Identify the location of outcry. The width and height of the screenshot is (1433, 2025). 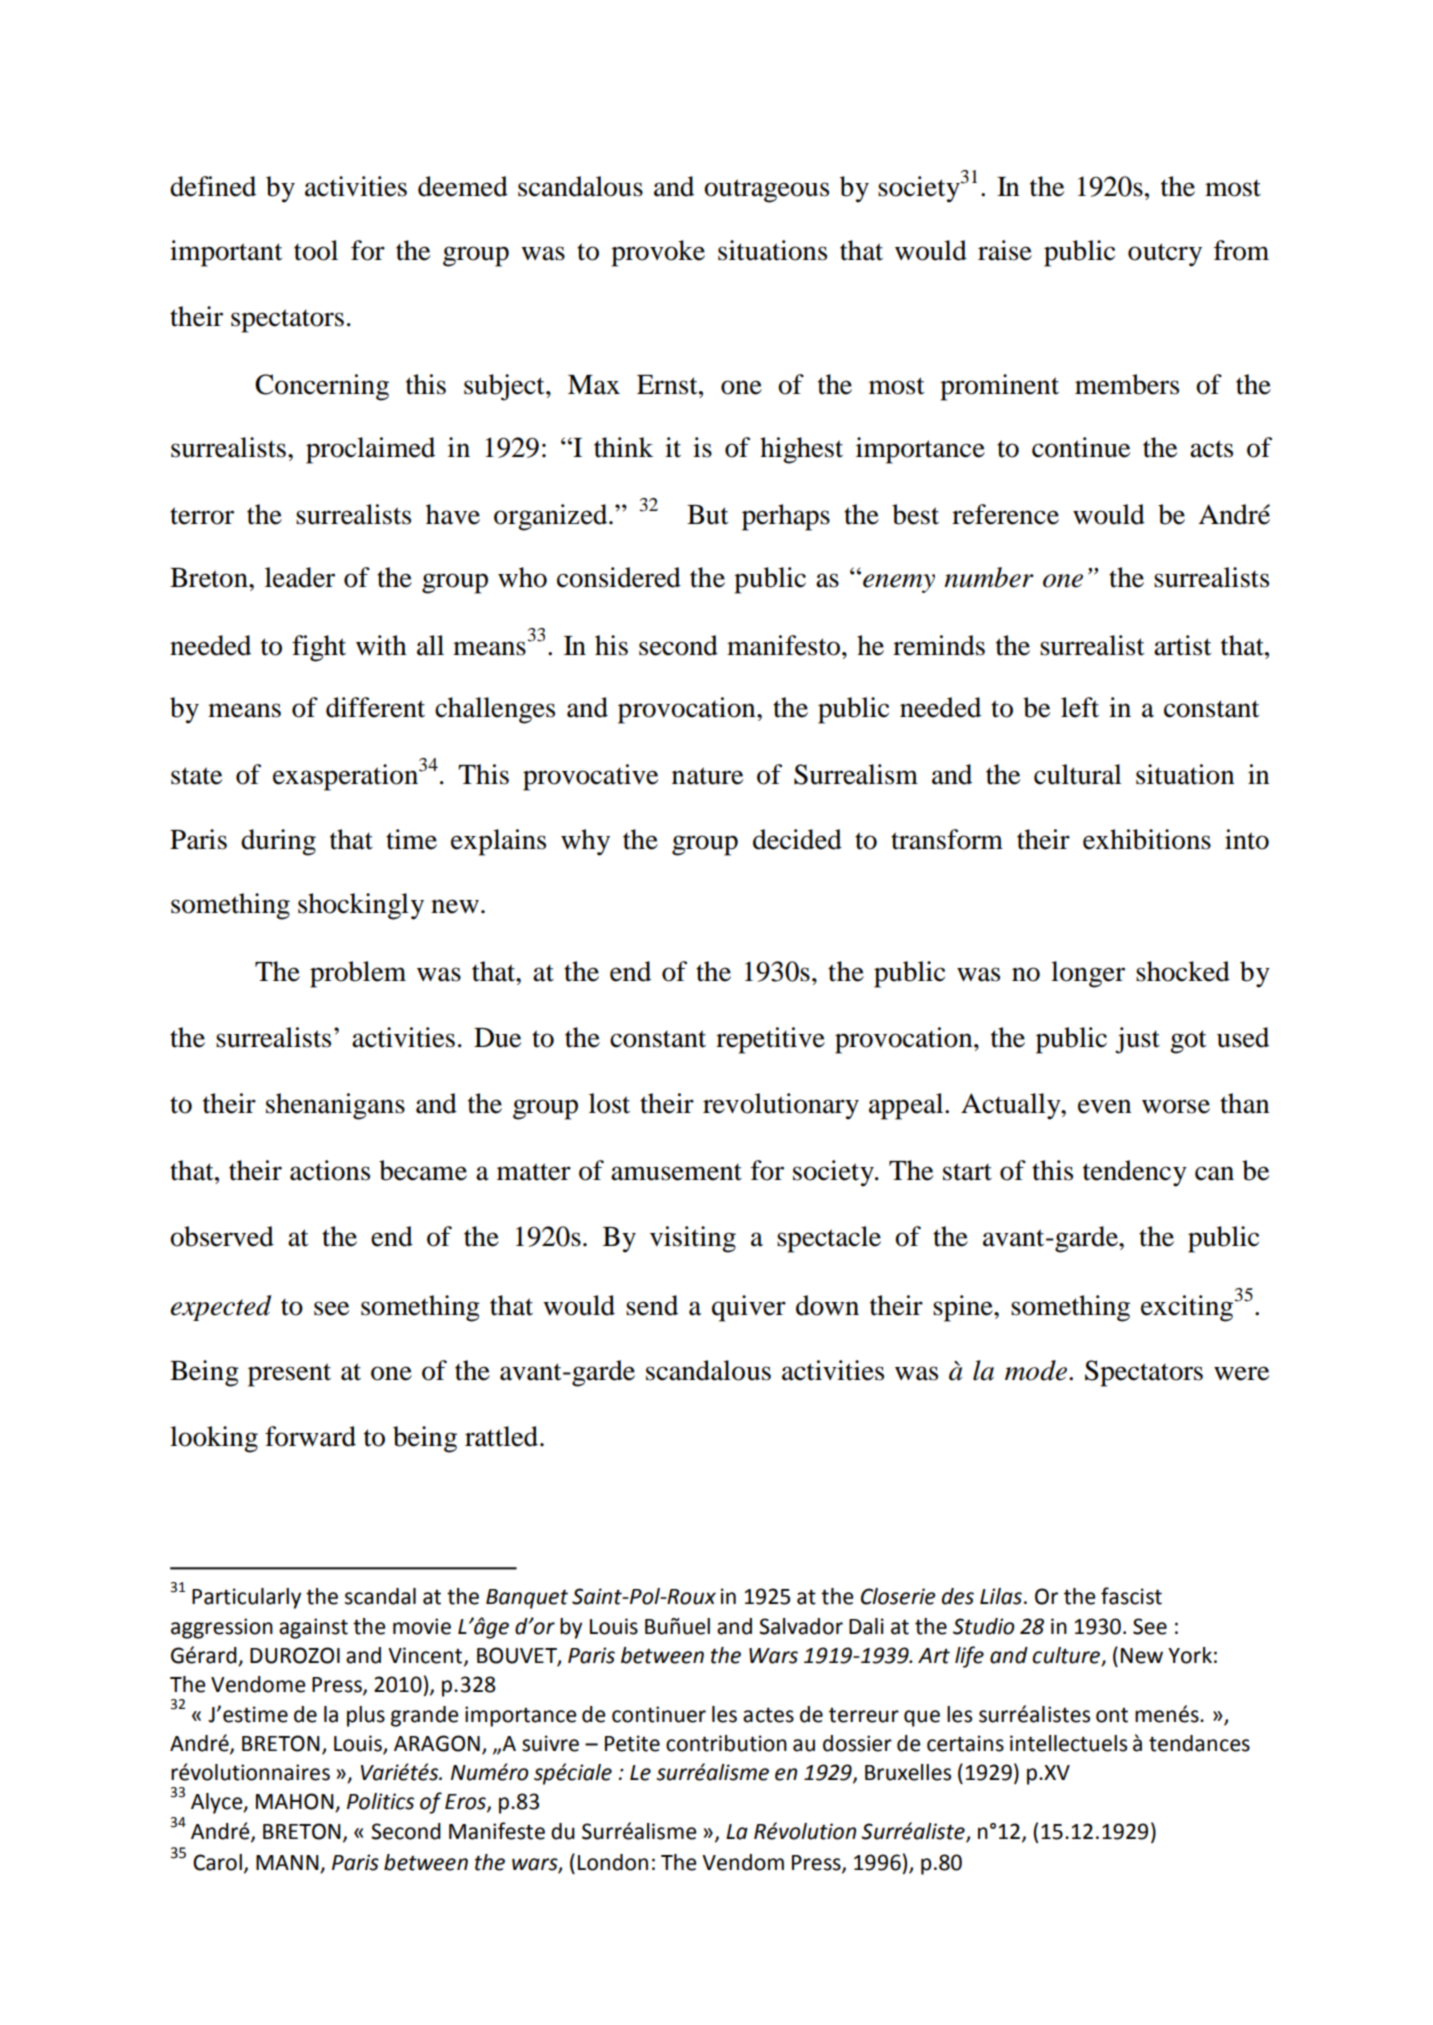
(1165, 255).
